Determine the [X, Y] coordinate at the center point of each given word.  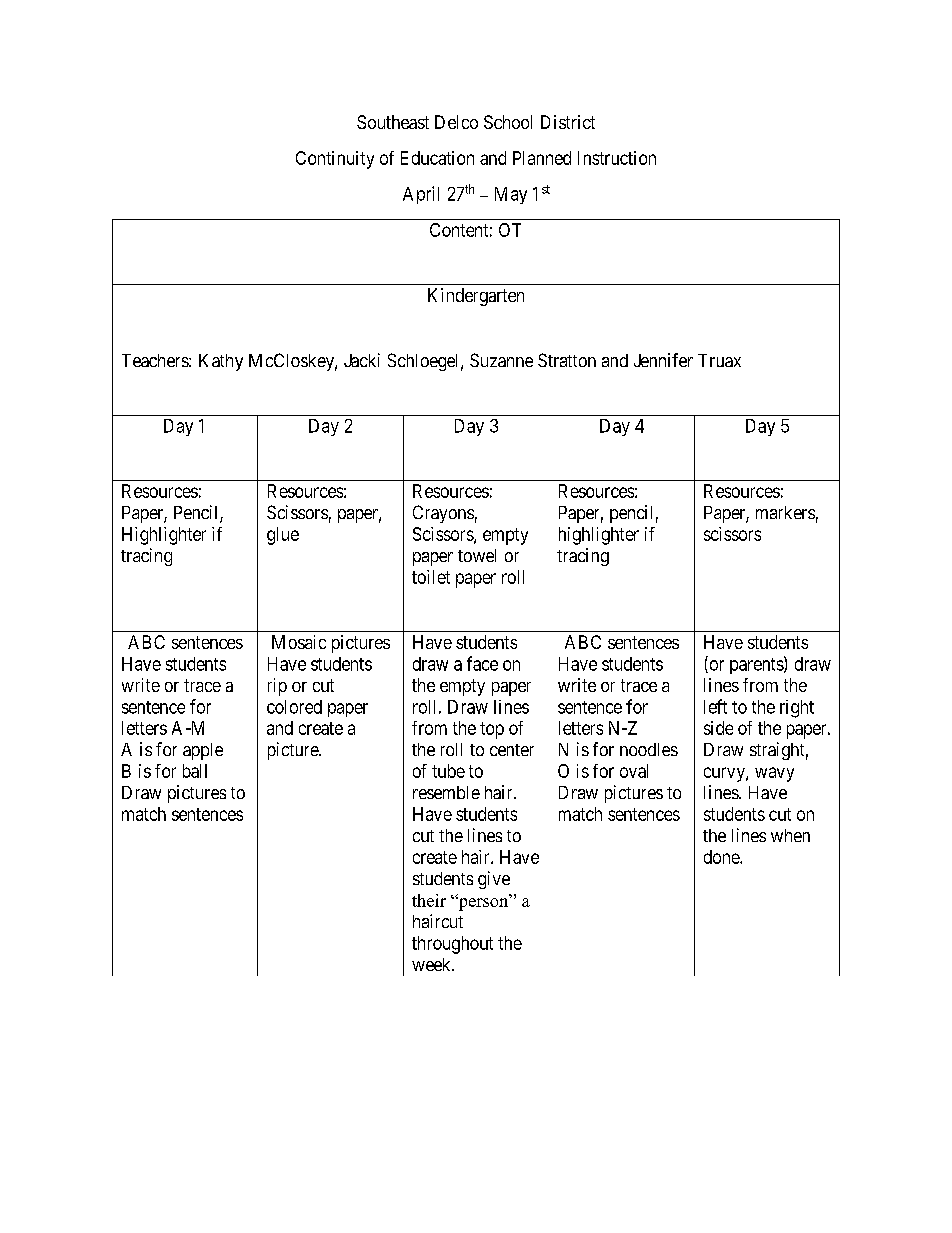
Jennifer [663, 360]
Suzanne [501, 360]
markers [785, 512]
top [492, 730]
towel [477, 555]
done [722, 857]
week [432, 964]
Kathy [221, 362]
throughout [452, 945]
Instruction [617, 158]
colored [294, 707]
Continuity [335, 160]
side [718, 728]
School [508, 122]
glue [283, 536]
